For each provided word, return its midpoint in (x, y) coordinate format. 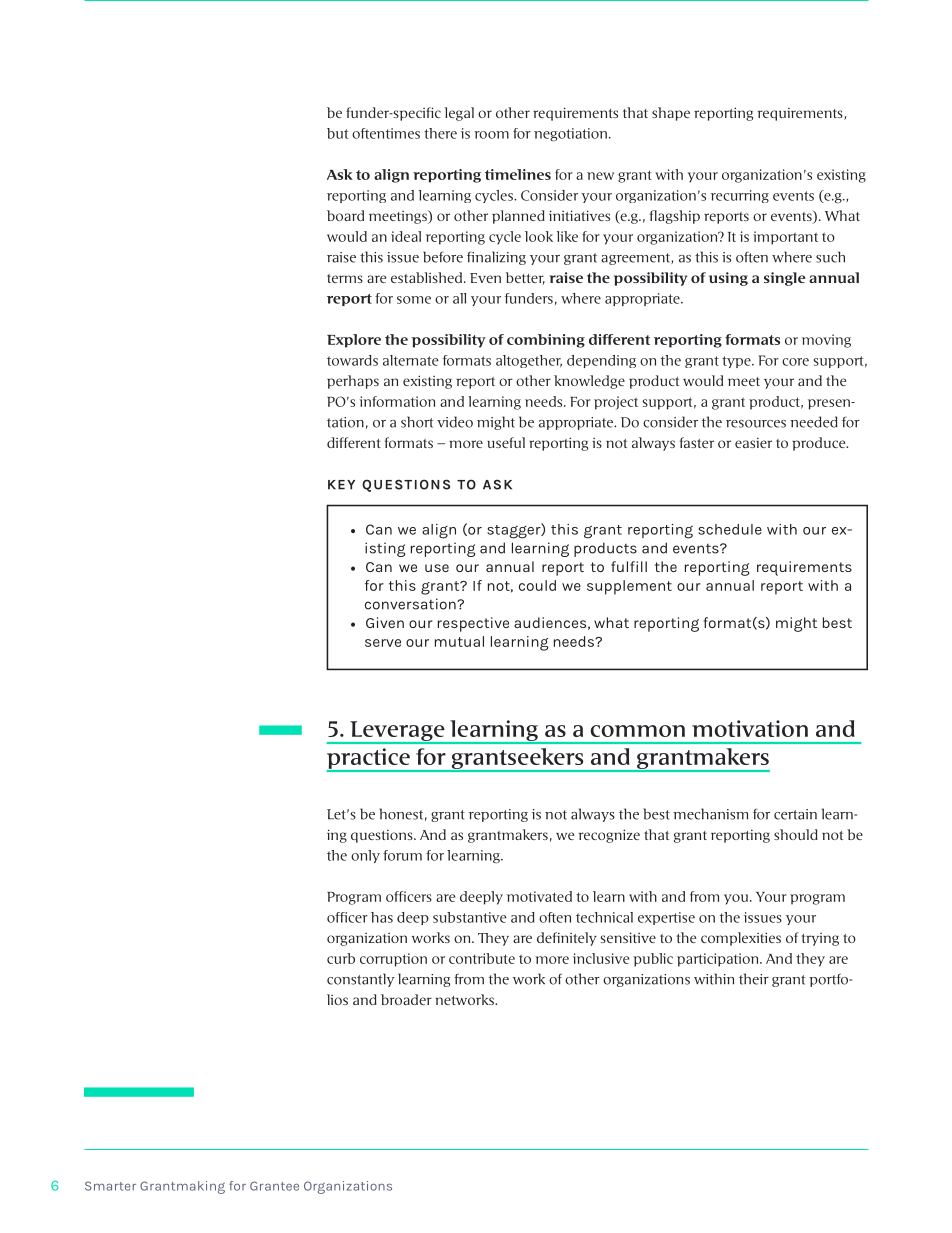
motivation (750, 728)
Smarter (110, 1186)
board (345, 215)
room (491, 135)
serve (383, 643)
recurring (740, 196)
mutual (459, 641)
